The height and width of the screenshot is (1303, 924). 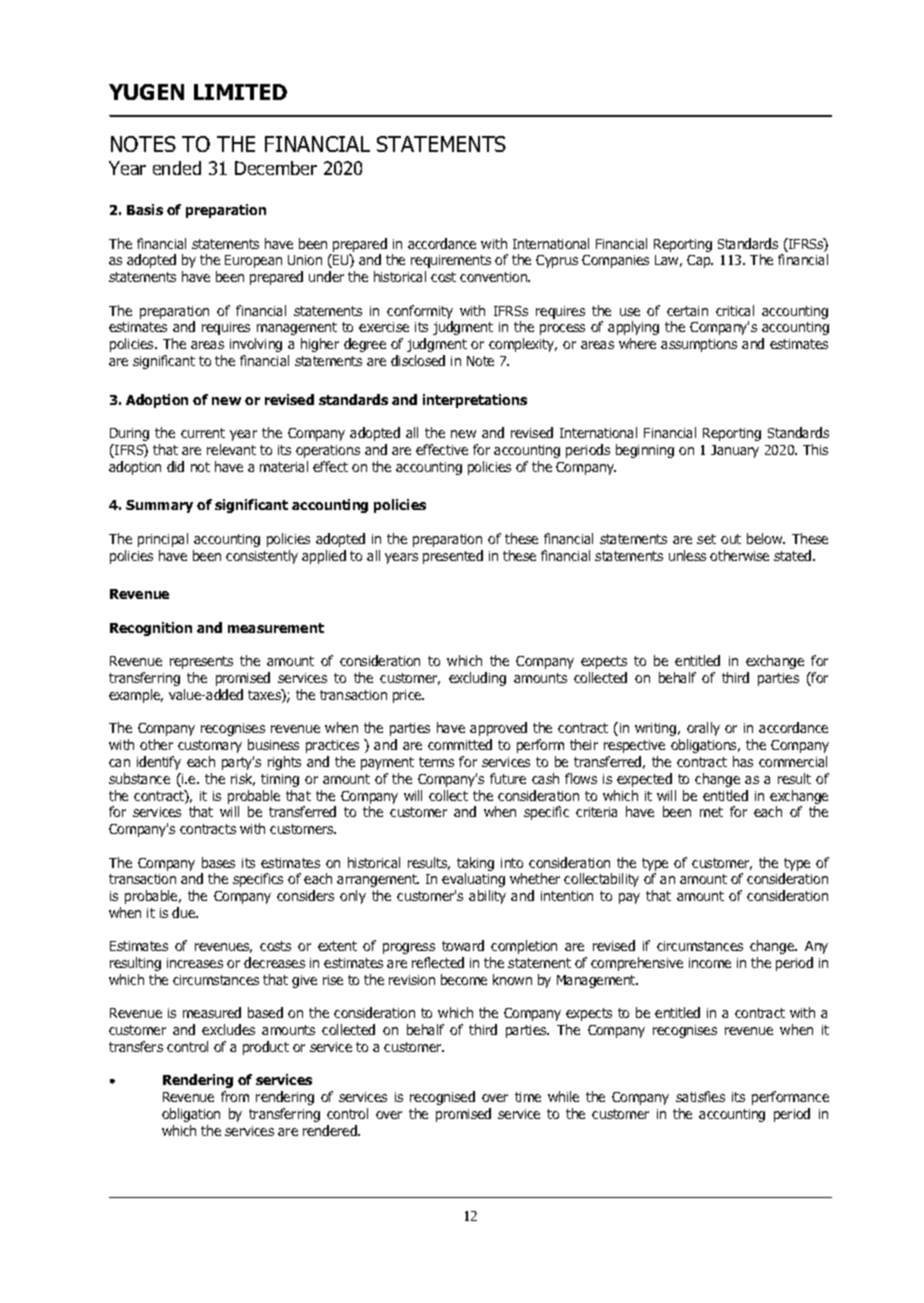 What do you see at coordinates (451, 261) in the screenshot?
I see `requirements` at bounding box center [451, 261].
